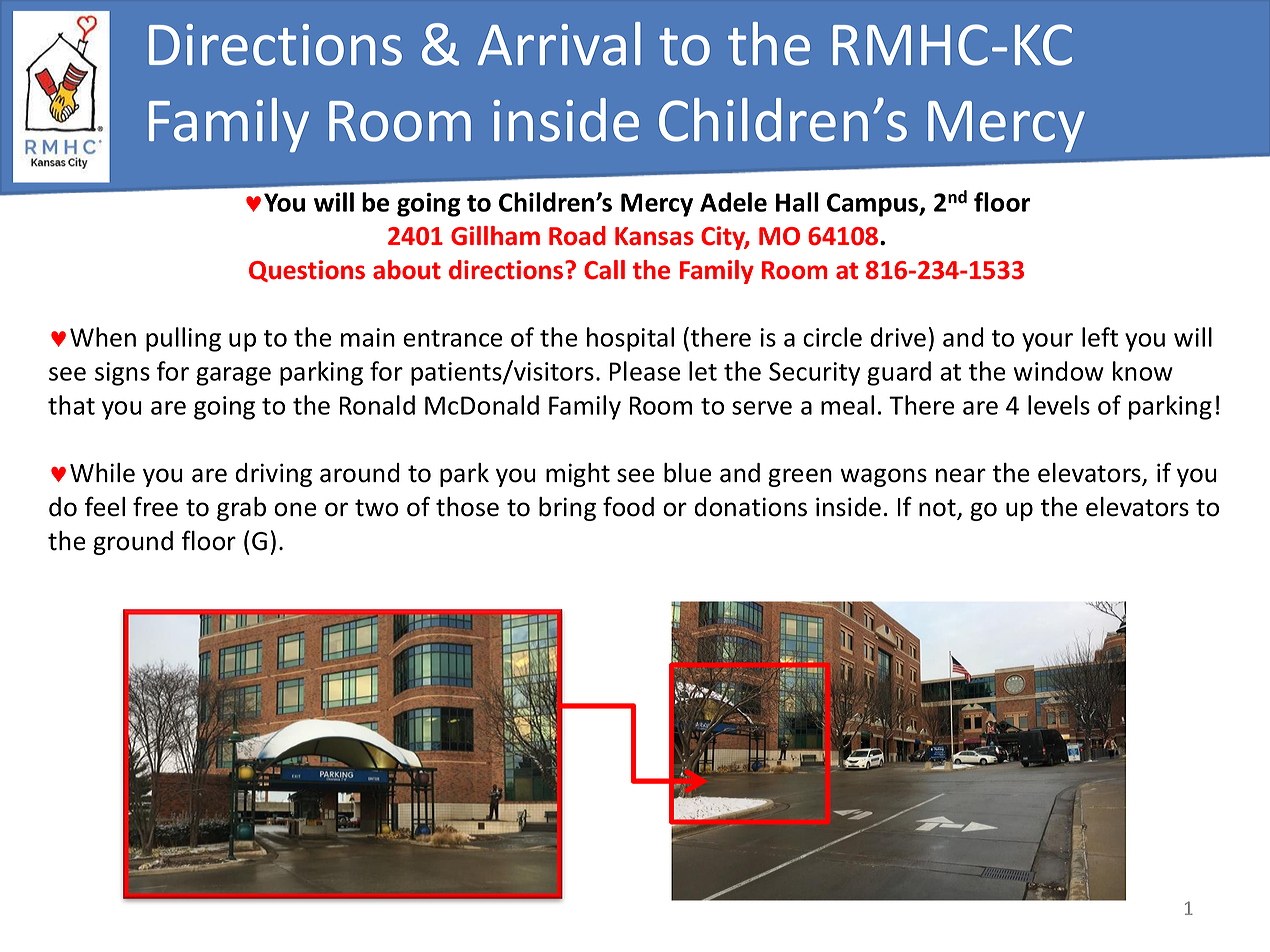 Image resolution: width=1270 pixels, height=952 pixels. Describe the element at coordinates (733, 202) in the screenshot. I see `Adele` at that location.
